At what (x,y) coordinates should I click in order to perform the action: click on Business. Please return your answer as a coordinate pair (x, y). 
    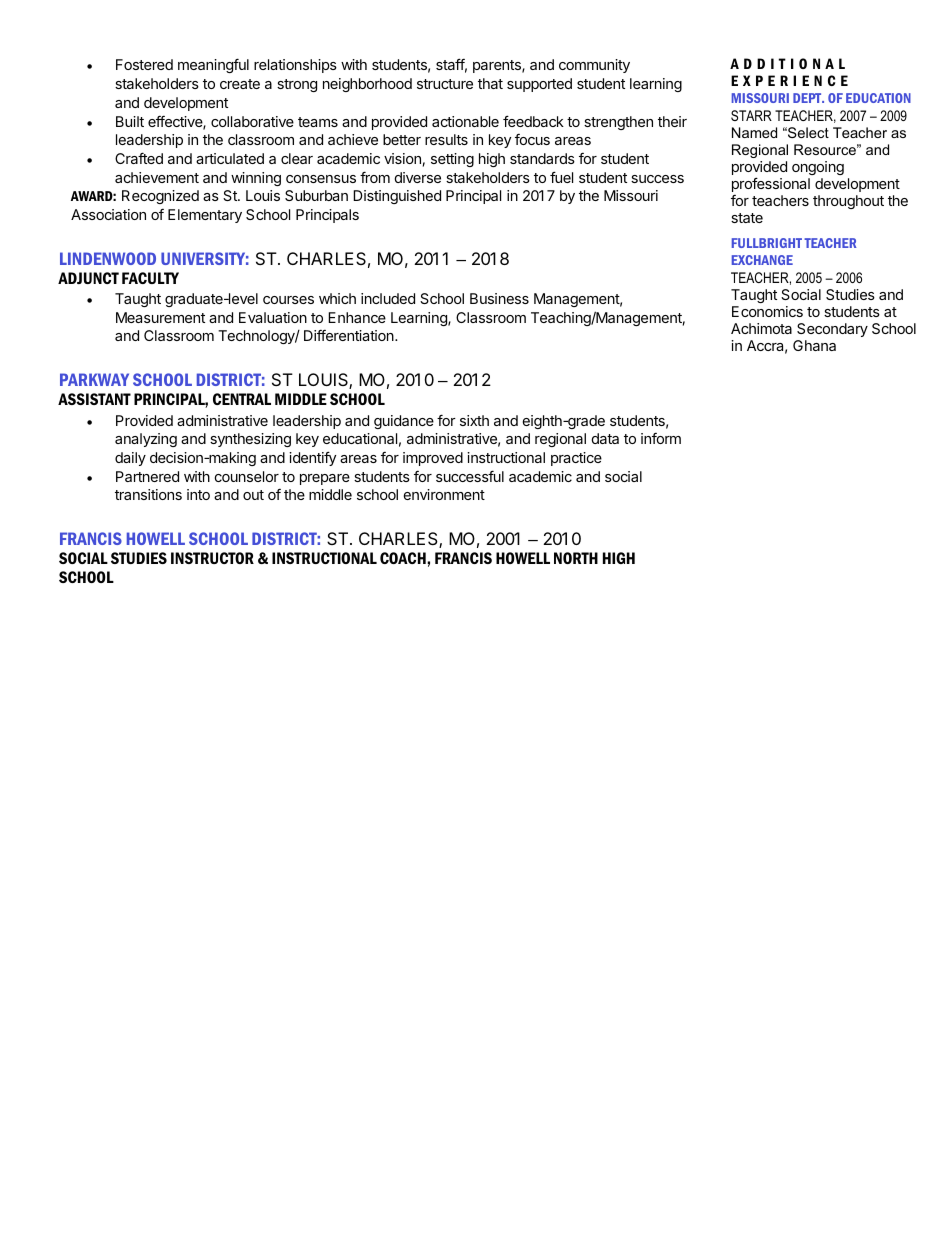
    Looking at the image, I should click on (499, 298).
